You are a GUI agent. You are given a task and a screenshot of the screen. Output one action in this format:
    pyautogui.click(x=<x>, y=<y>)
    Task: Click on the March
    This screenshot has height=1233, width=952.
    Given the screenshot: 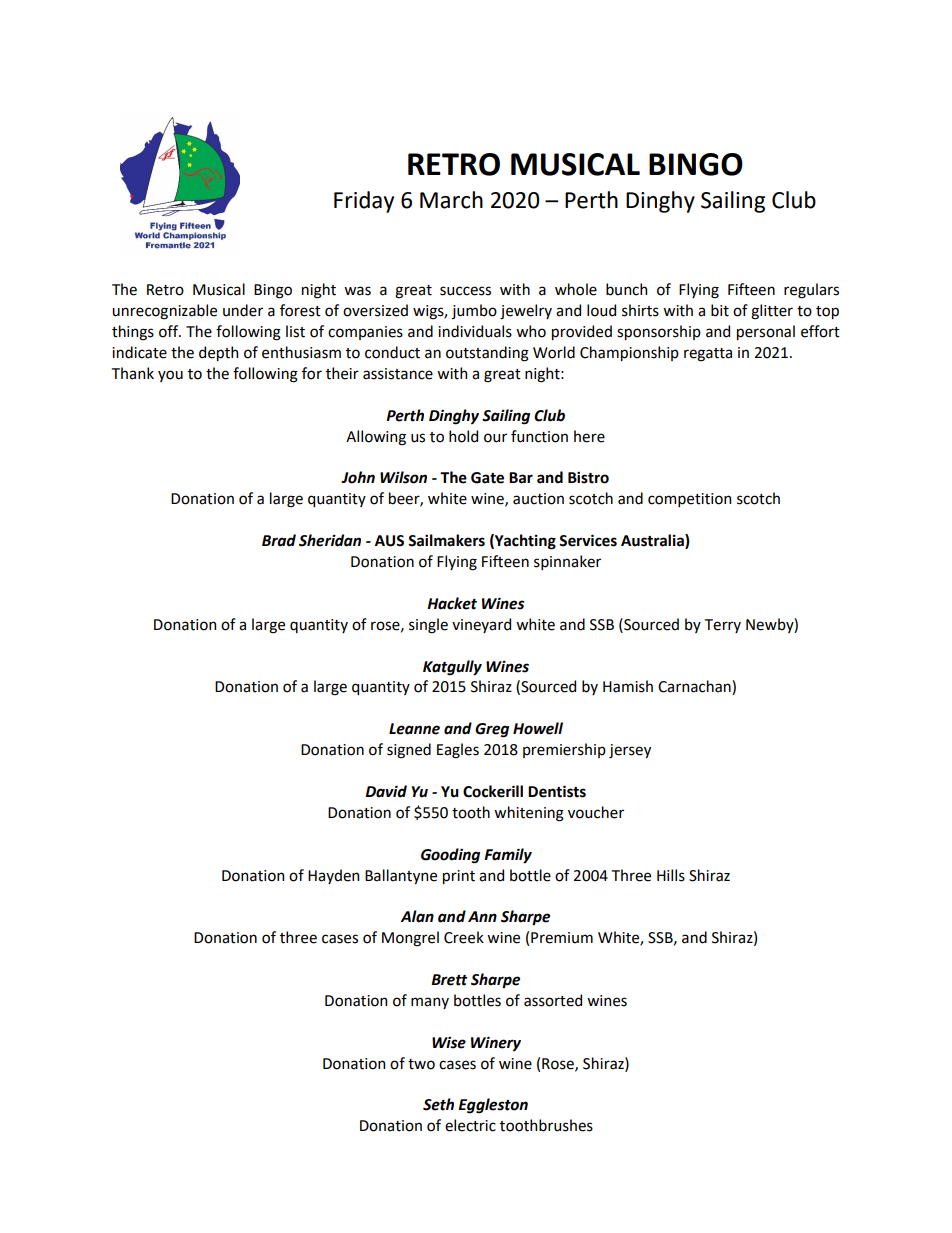 What is the action you would take?
    pyautogui.click(x=451, y=200)
